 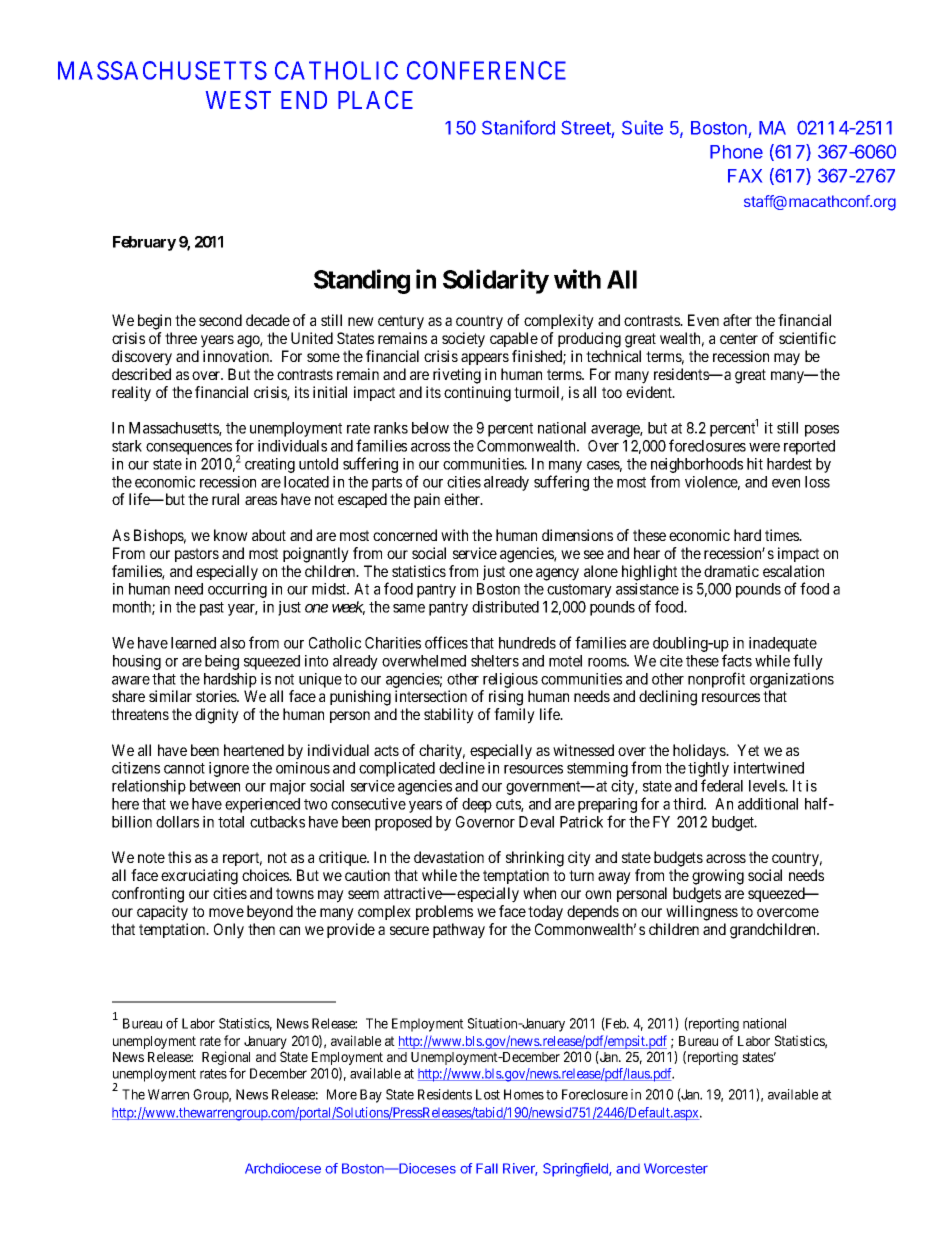 I want to click on were, so click(x=764, y=447).
